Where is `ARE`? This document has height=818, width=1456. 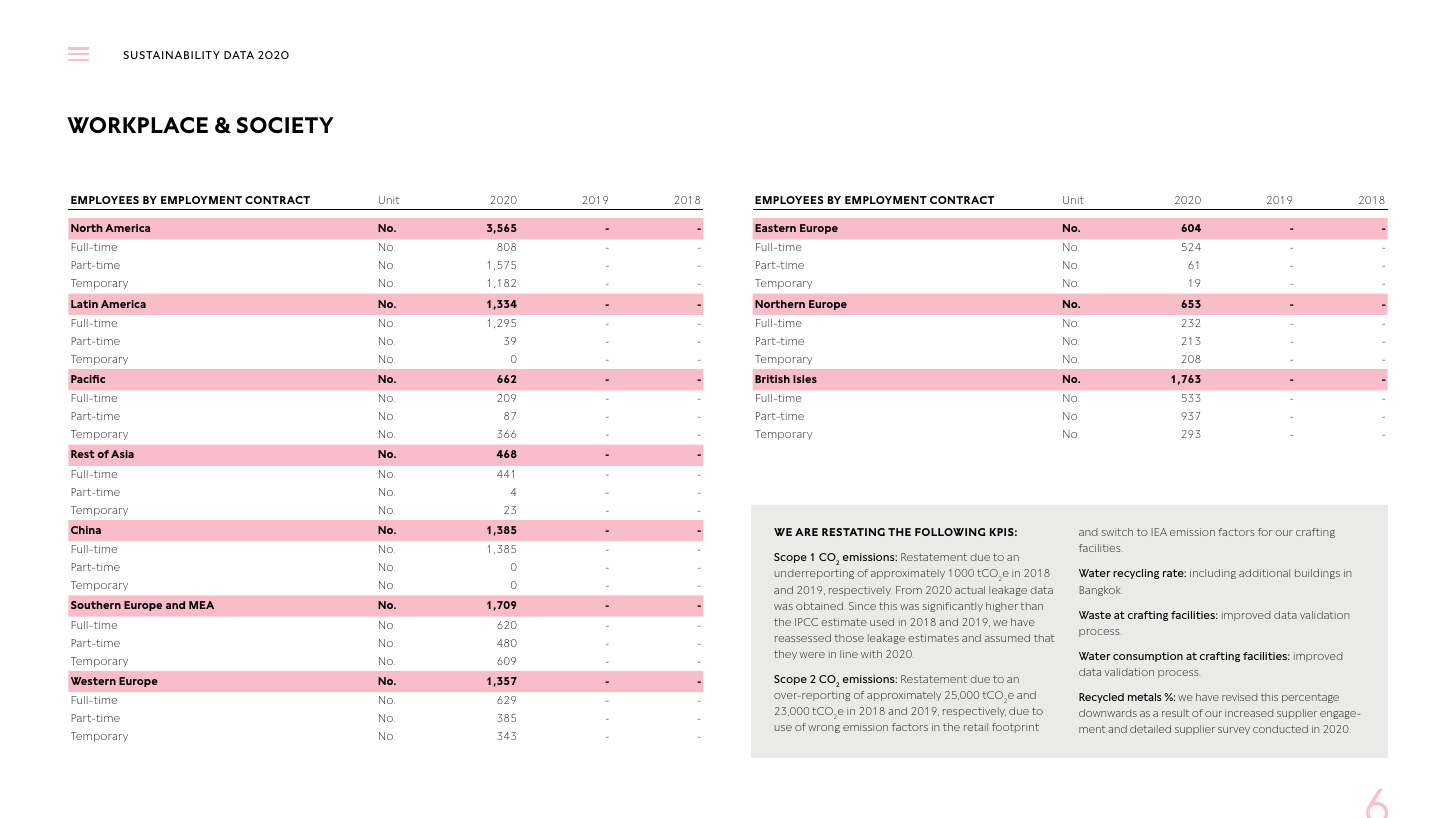
ARE is located at coordinates (806, 532).
